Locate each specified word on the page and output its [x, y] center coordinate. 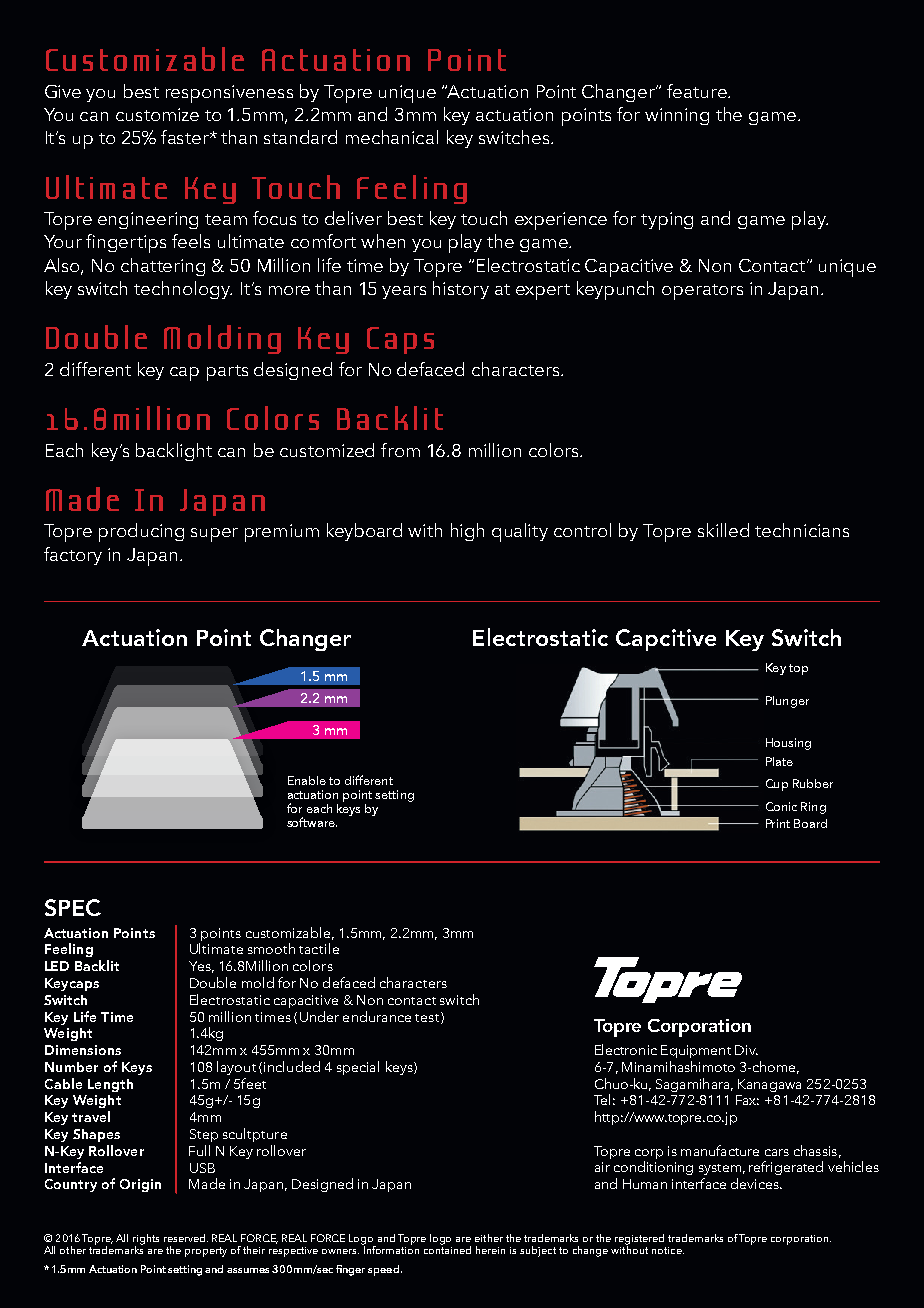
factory [73, 556]
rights [146, 1240]
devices [756, 1183]
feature [698, 91]
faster [186, 137]
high [467, 532]
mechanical [392, 137]
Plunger [787, 702]
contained [447, 1249]
